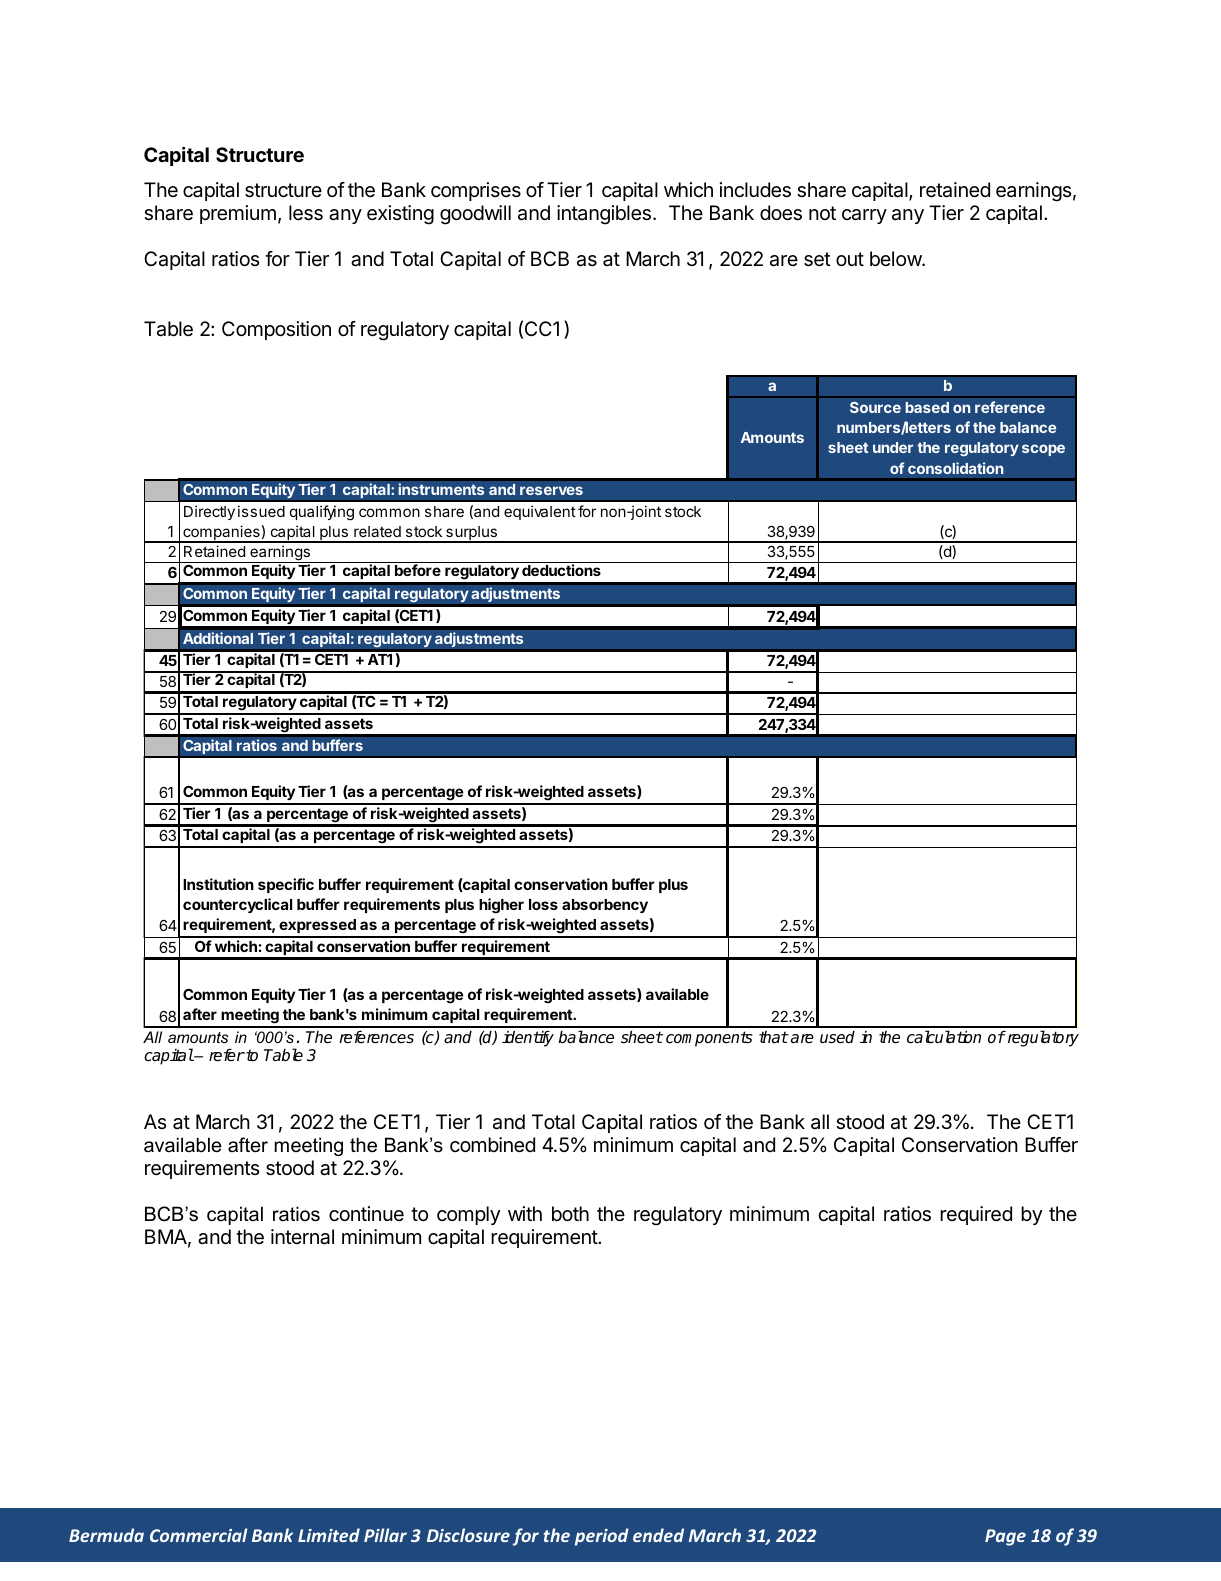  Describe the element at coordinates (238, 214) in the document. I see `premium` at that location.
